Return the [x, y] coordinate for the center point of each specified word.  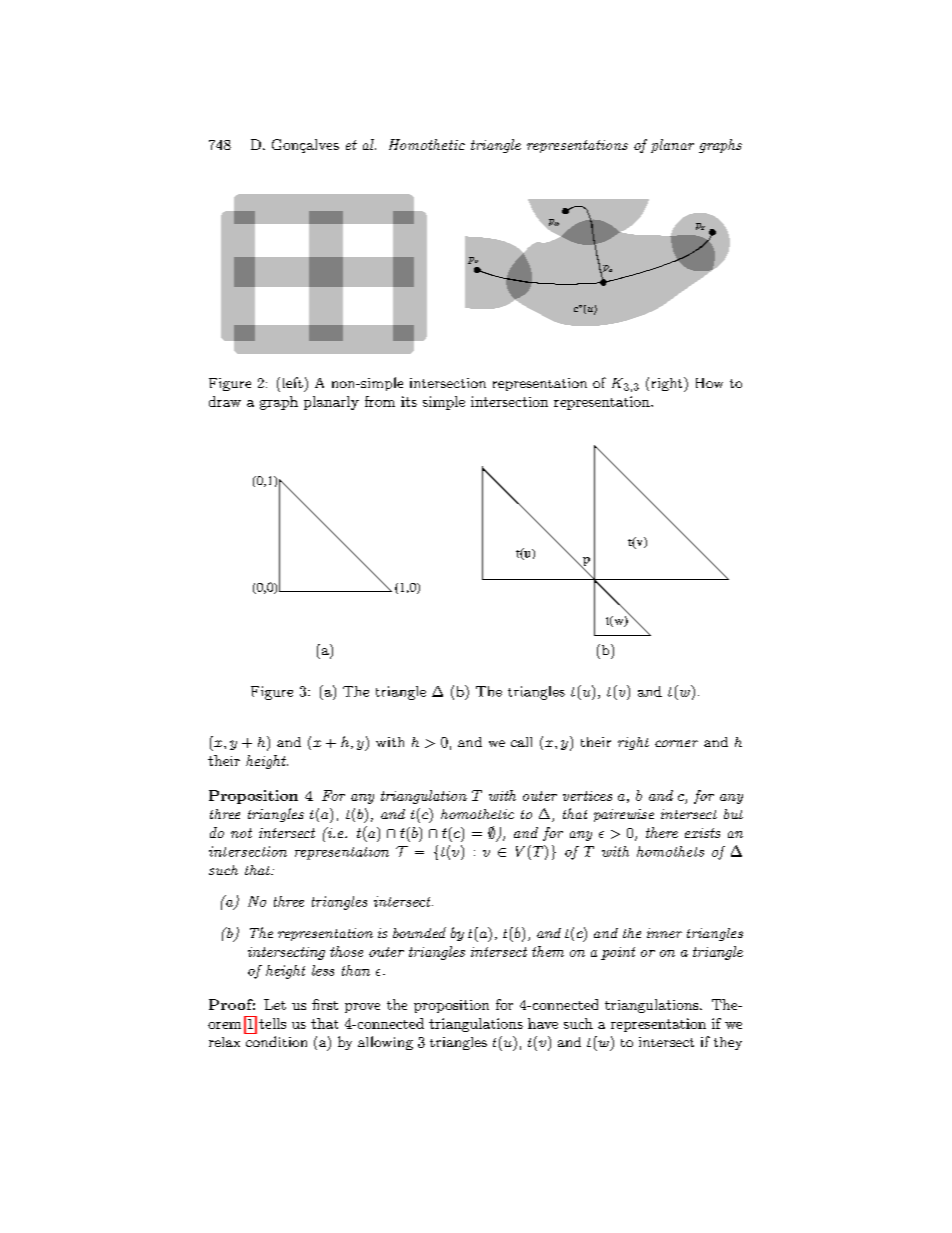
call [521, 742]
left [291, 382]
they [728, 1043]
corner [676, 743]
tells [272, 1023]
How [709, 383]
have [543, 1023]
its [409, 401]
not [241, 833]
